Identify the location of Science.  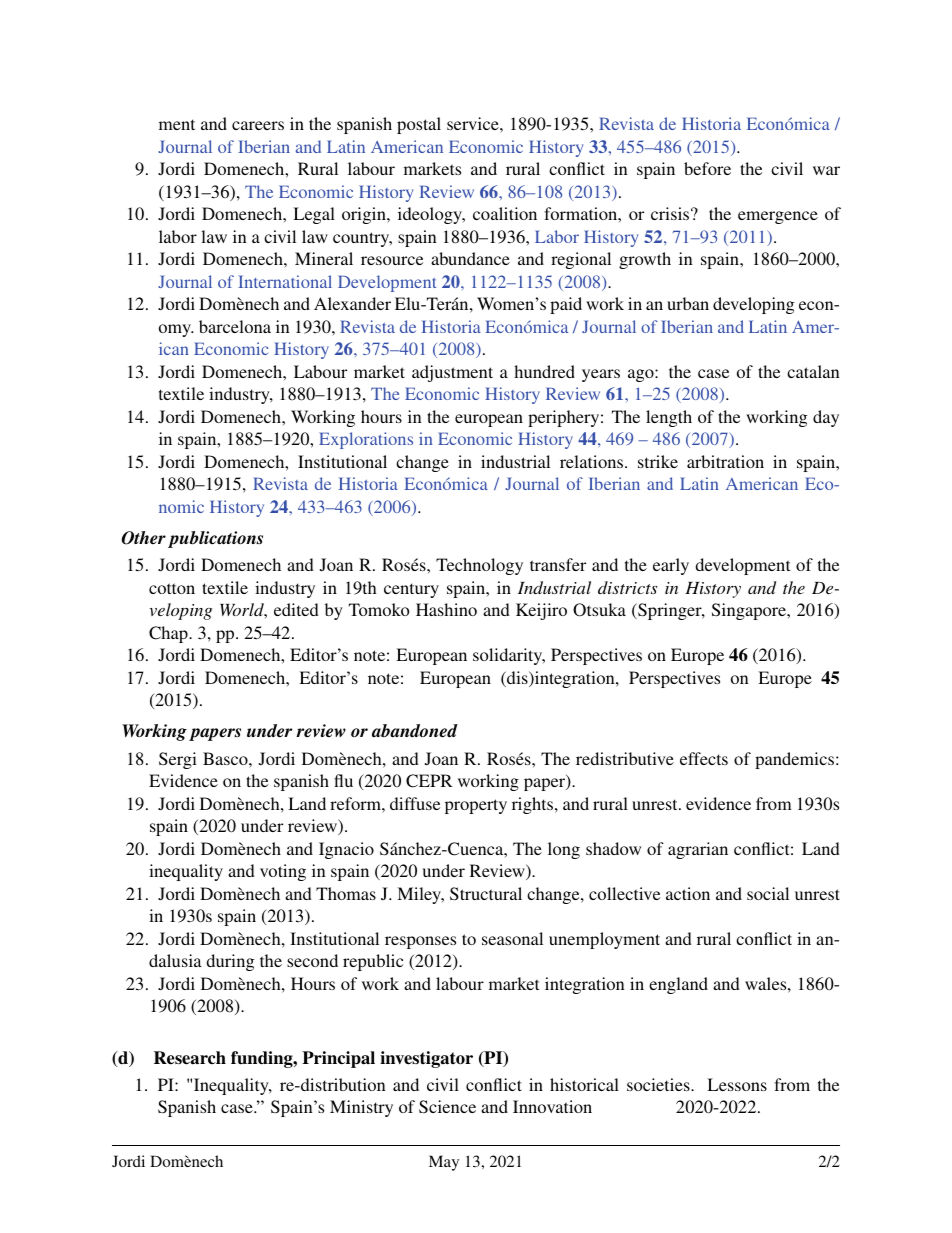
(447, 1107).
